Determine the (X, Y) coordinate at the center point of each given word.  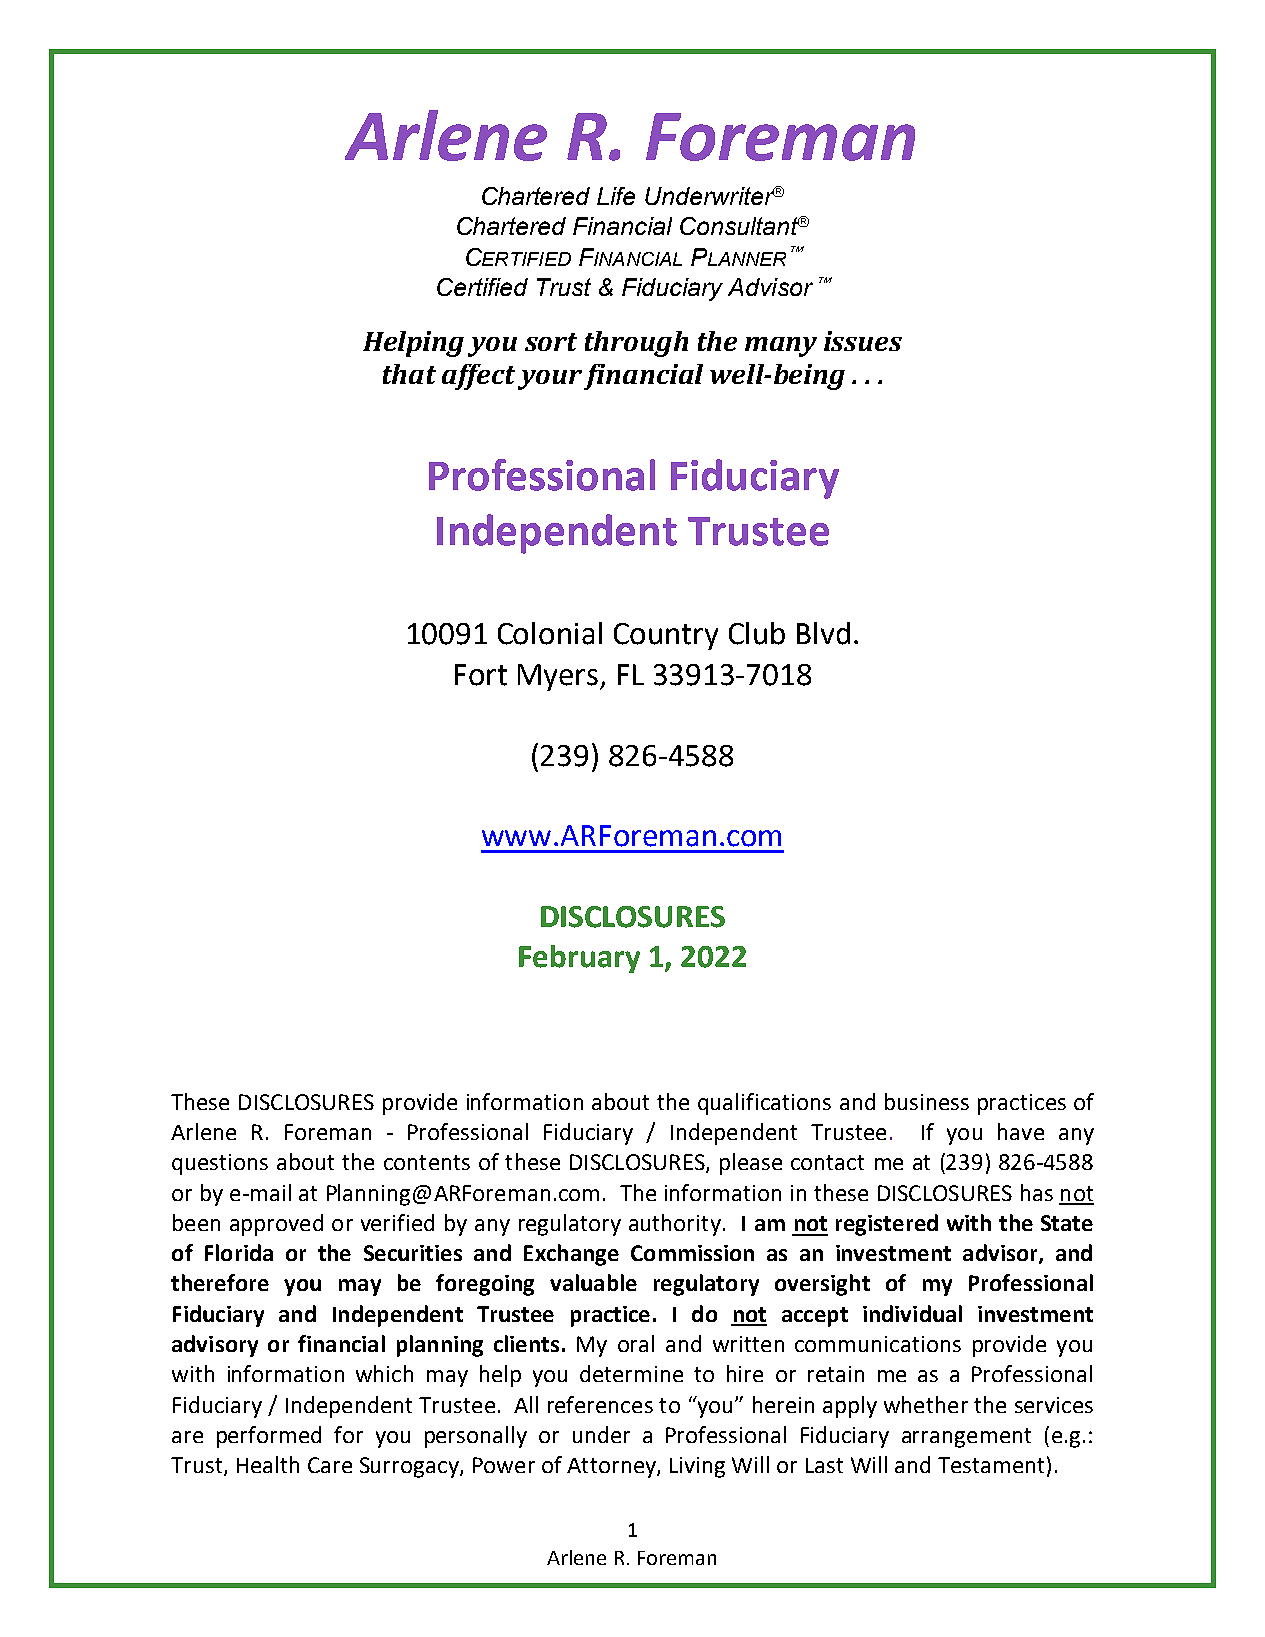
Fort (481, 675)
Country (666, 636)
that (409, 374)
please (751, 1164)
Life (616, 196)
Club (757, 633)
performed (269, 1437)
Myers (558, 677)
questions (220, 1164)
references (600, 1404)
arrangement (966, 1438)
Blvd (823, 633)
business (927, 1101)
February (579, 959)
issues (863, 341)
